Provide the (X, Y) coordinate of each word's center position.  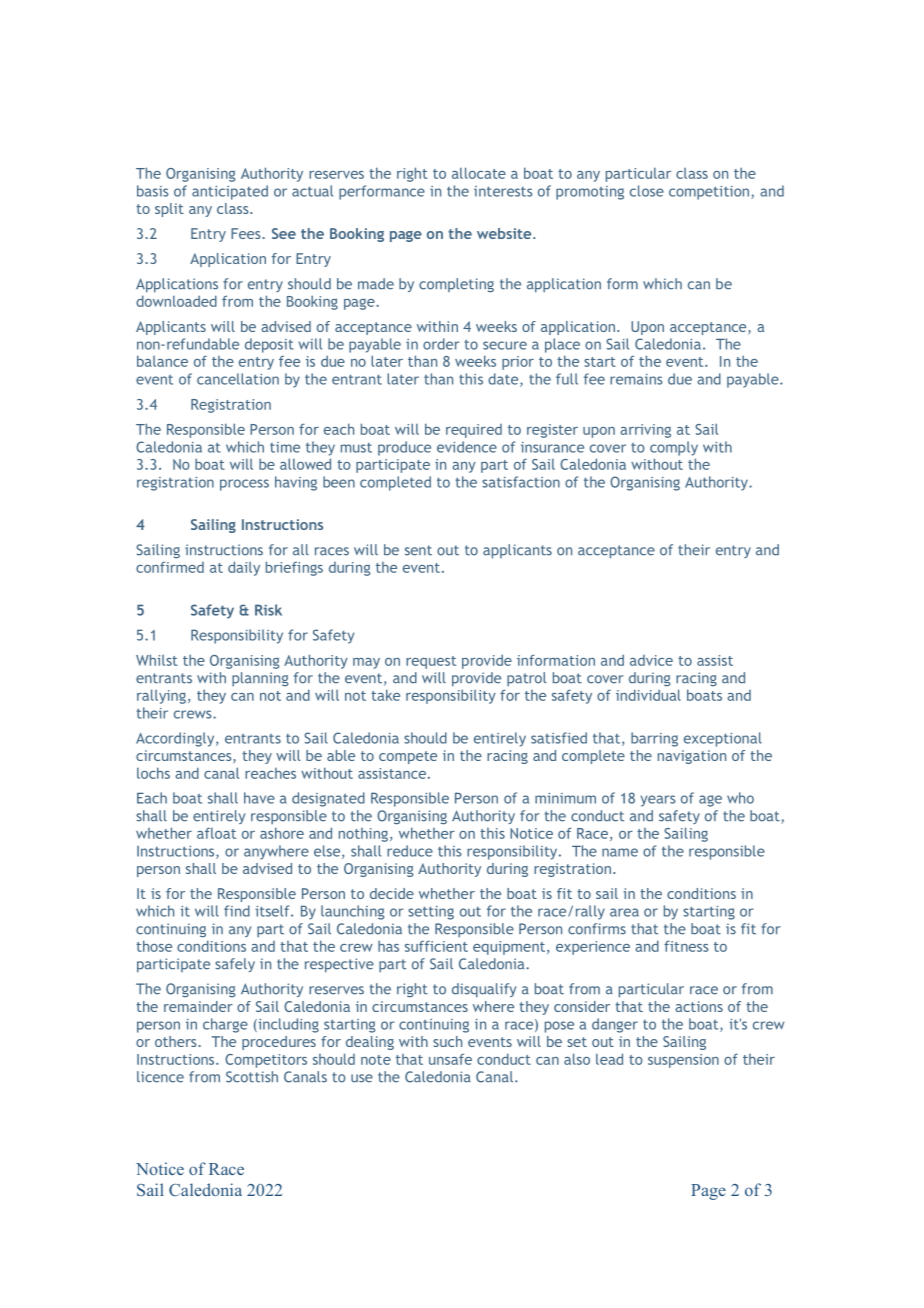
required (474, 431)
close (647, 191)
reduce (410, 851)
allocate (479, 173)
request (431, 662)
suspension (683, 1061)
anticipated (230, 192)
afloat (216, 833)
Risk (268, 610)
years (658, 801)
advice (651, 660)
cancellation (238, 379)
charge (225, 1025)
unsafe (450, 1059)
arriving (645, 431)
